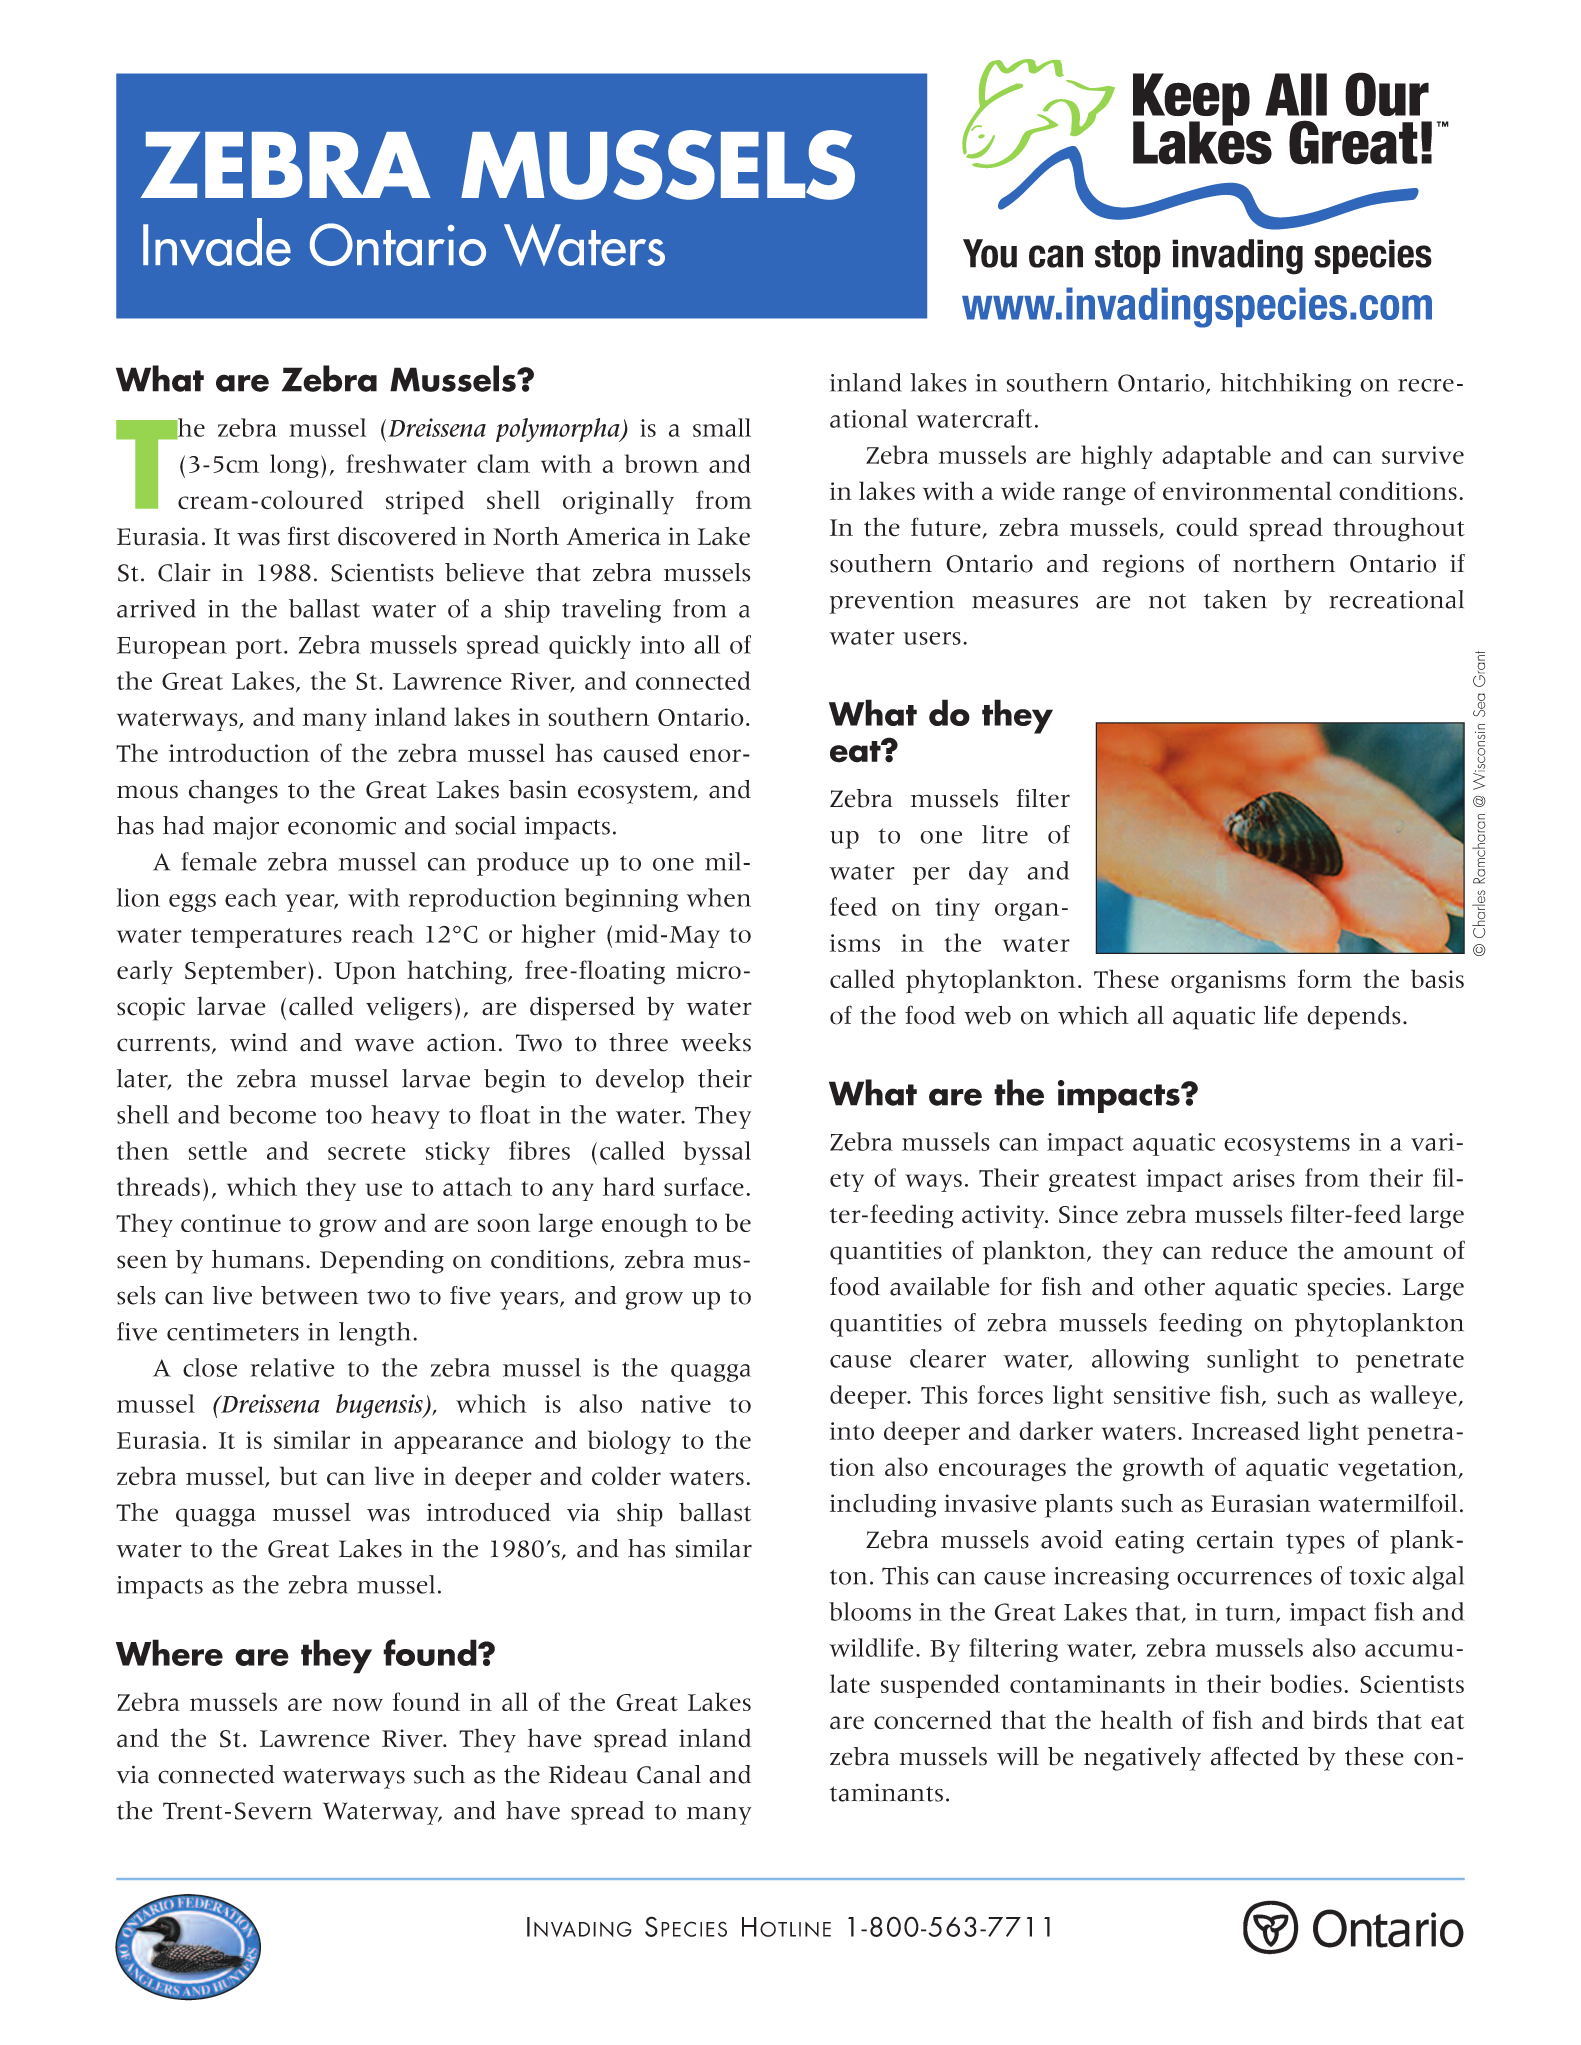 The image size is (1581, 2045). What do you see at coordinates (292, 1367) in the screenshot?
I see `relative` at bounding box center [292, 1367].
